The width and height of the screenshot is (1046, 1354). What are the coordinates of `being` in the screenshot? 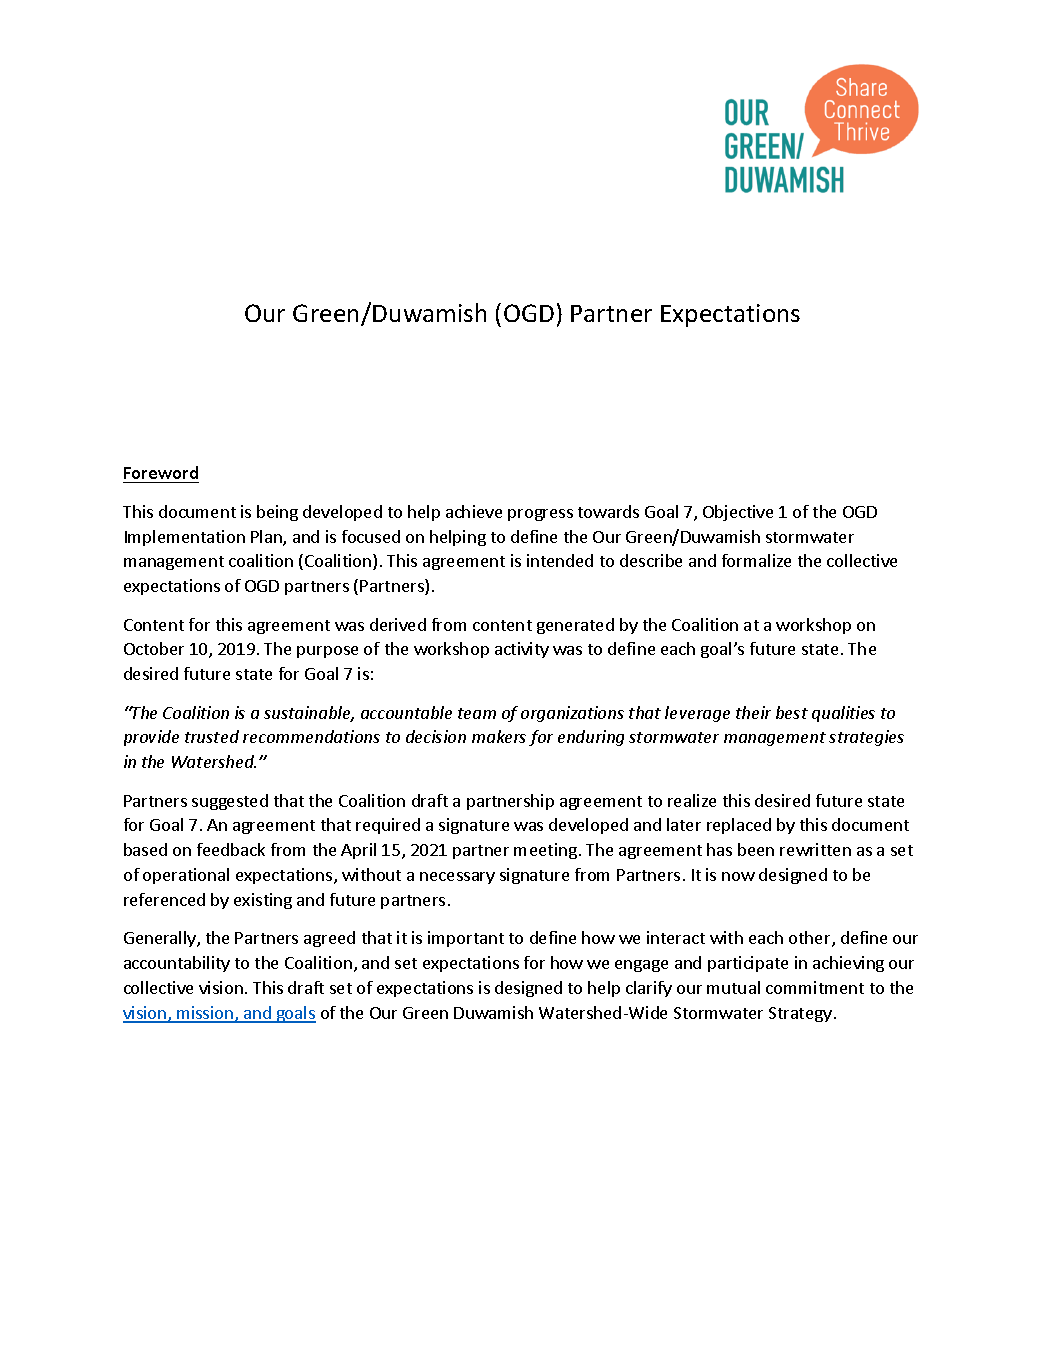 It's located at (277, 513).
